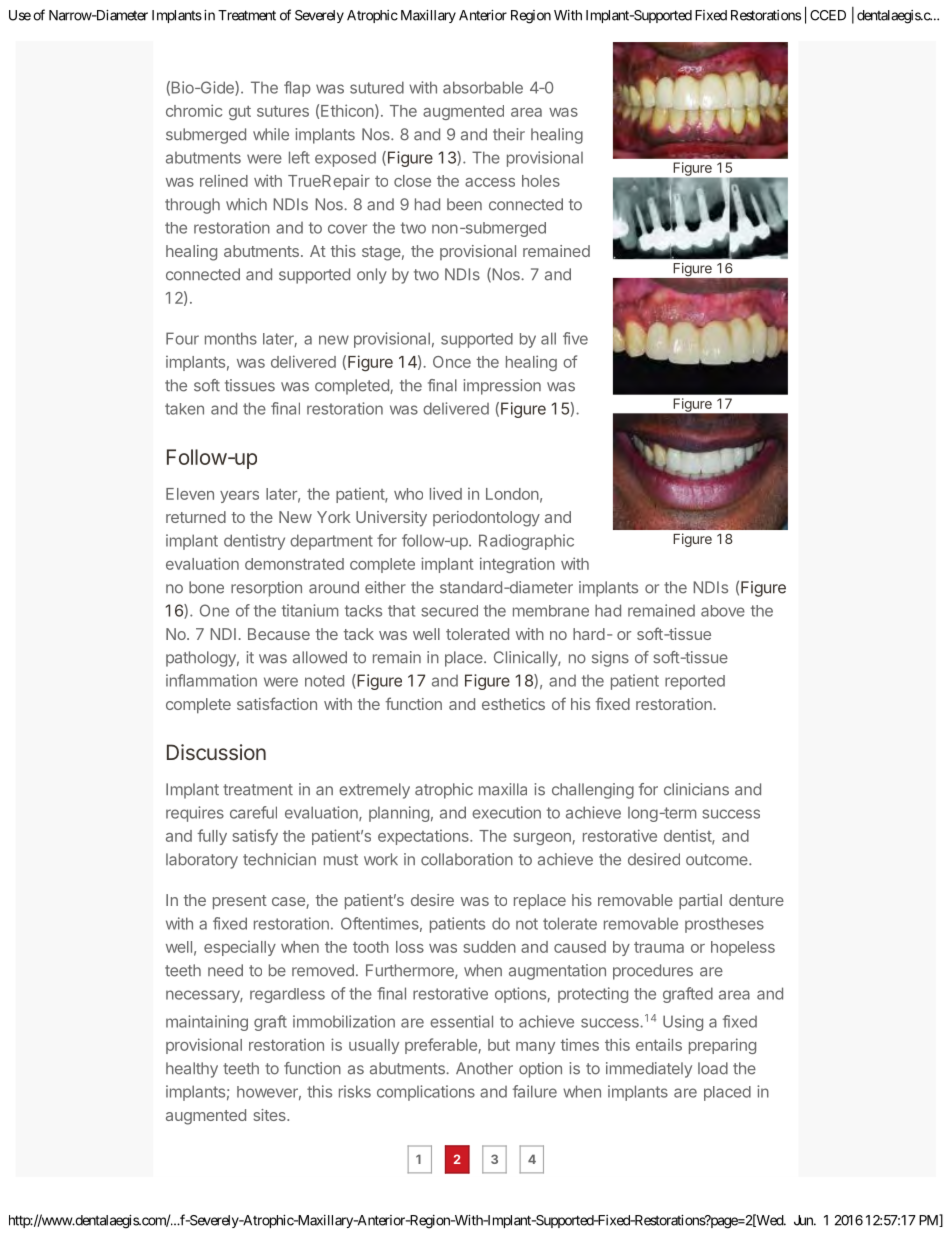 This image has width=952, height=1233. I want to click on clinicians, so click(696, 789).
